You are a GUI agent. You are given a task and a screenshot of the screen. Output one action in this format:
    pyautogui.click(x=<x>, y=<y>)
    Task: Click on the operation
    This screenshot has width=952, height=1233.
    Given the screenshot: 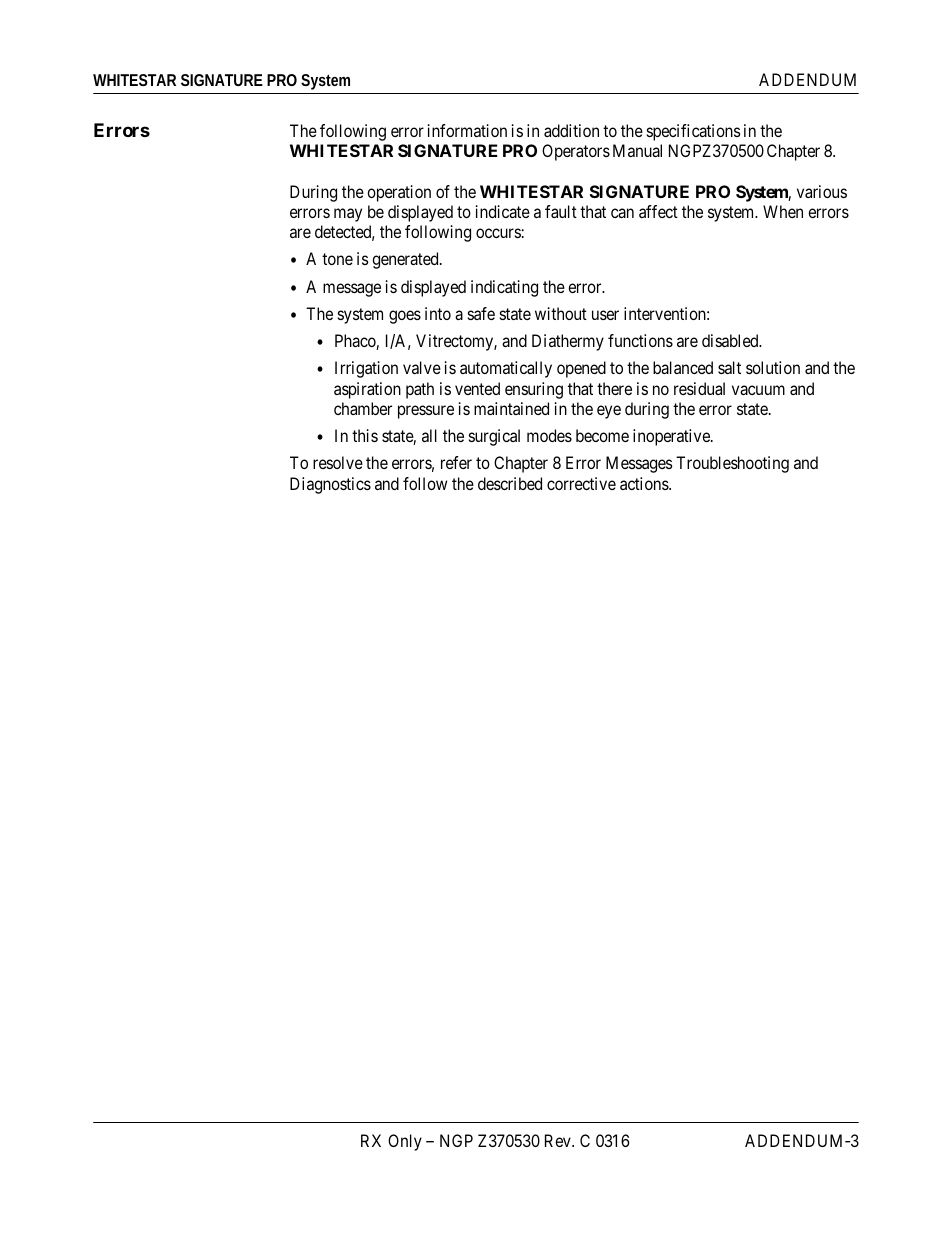 What is the action you would take?
    pyautogui.click(x=399, y=193)
